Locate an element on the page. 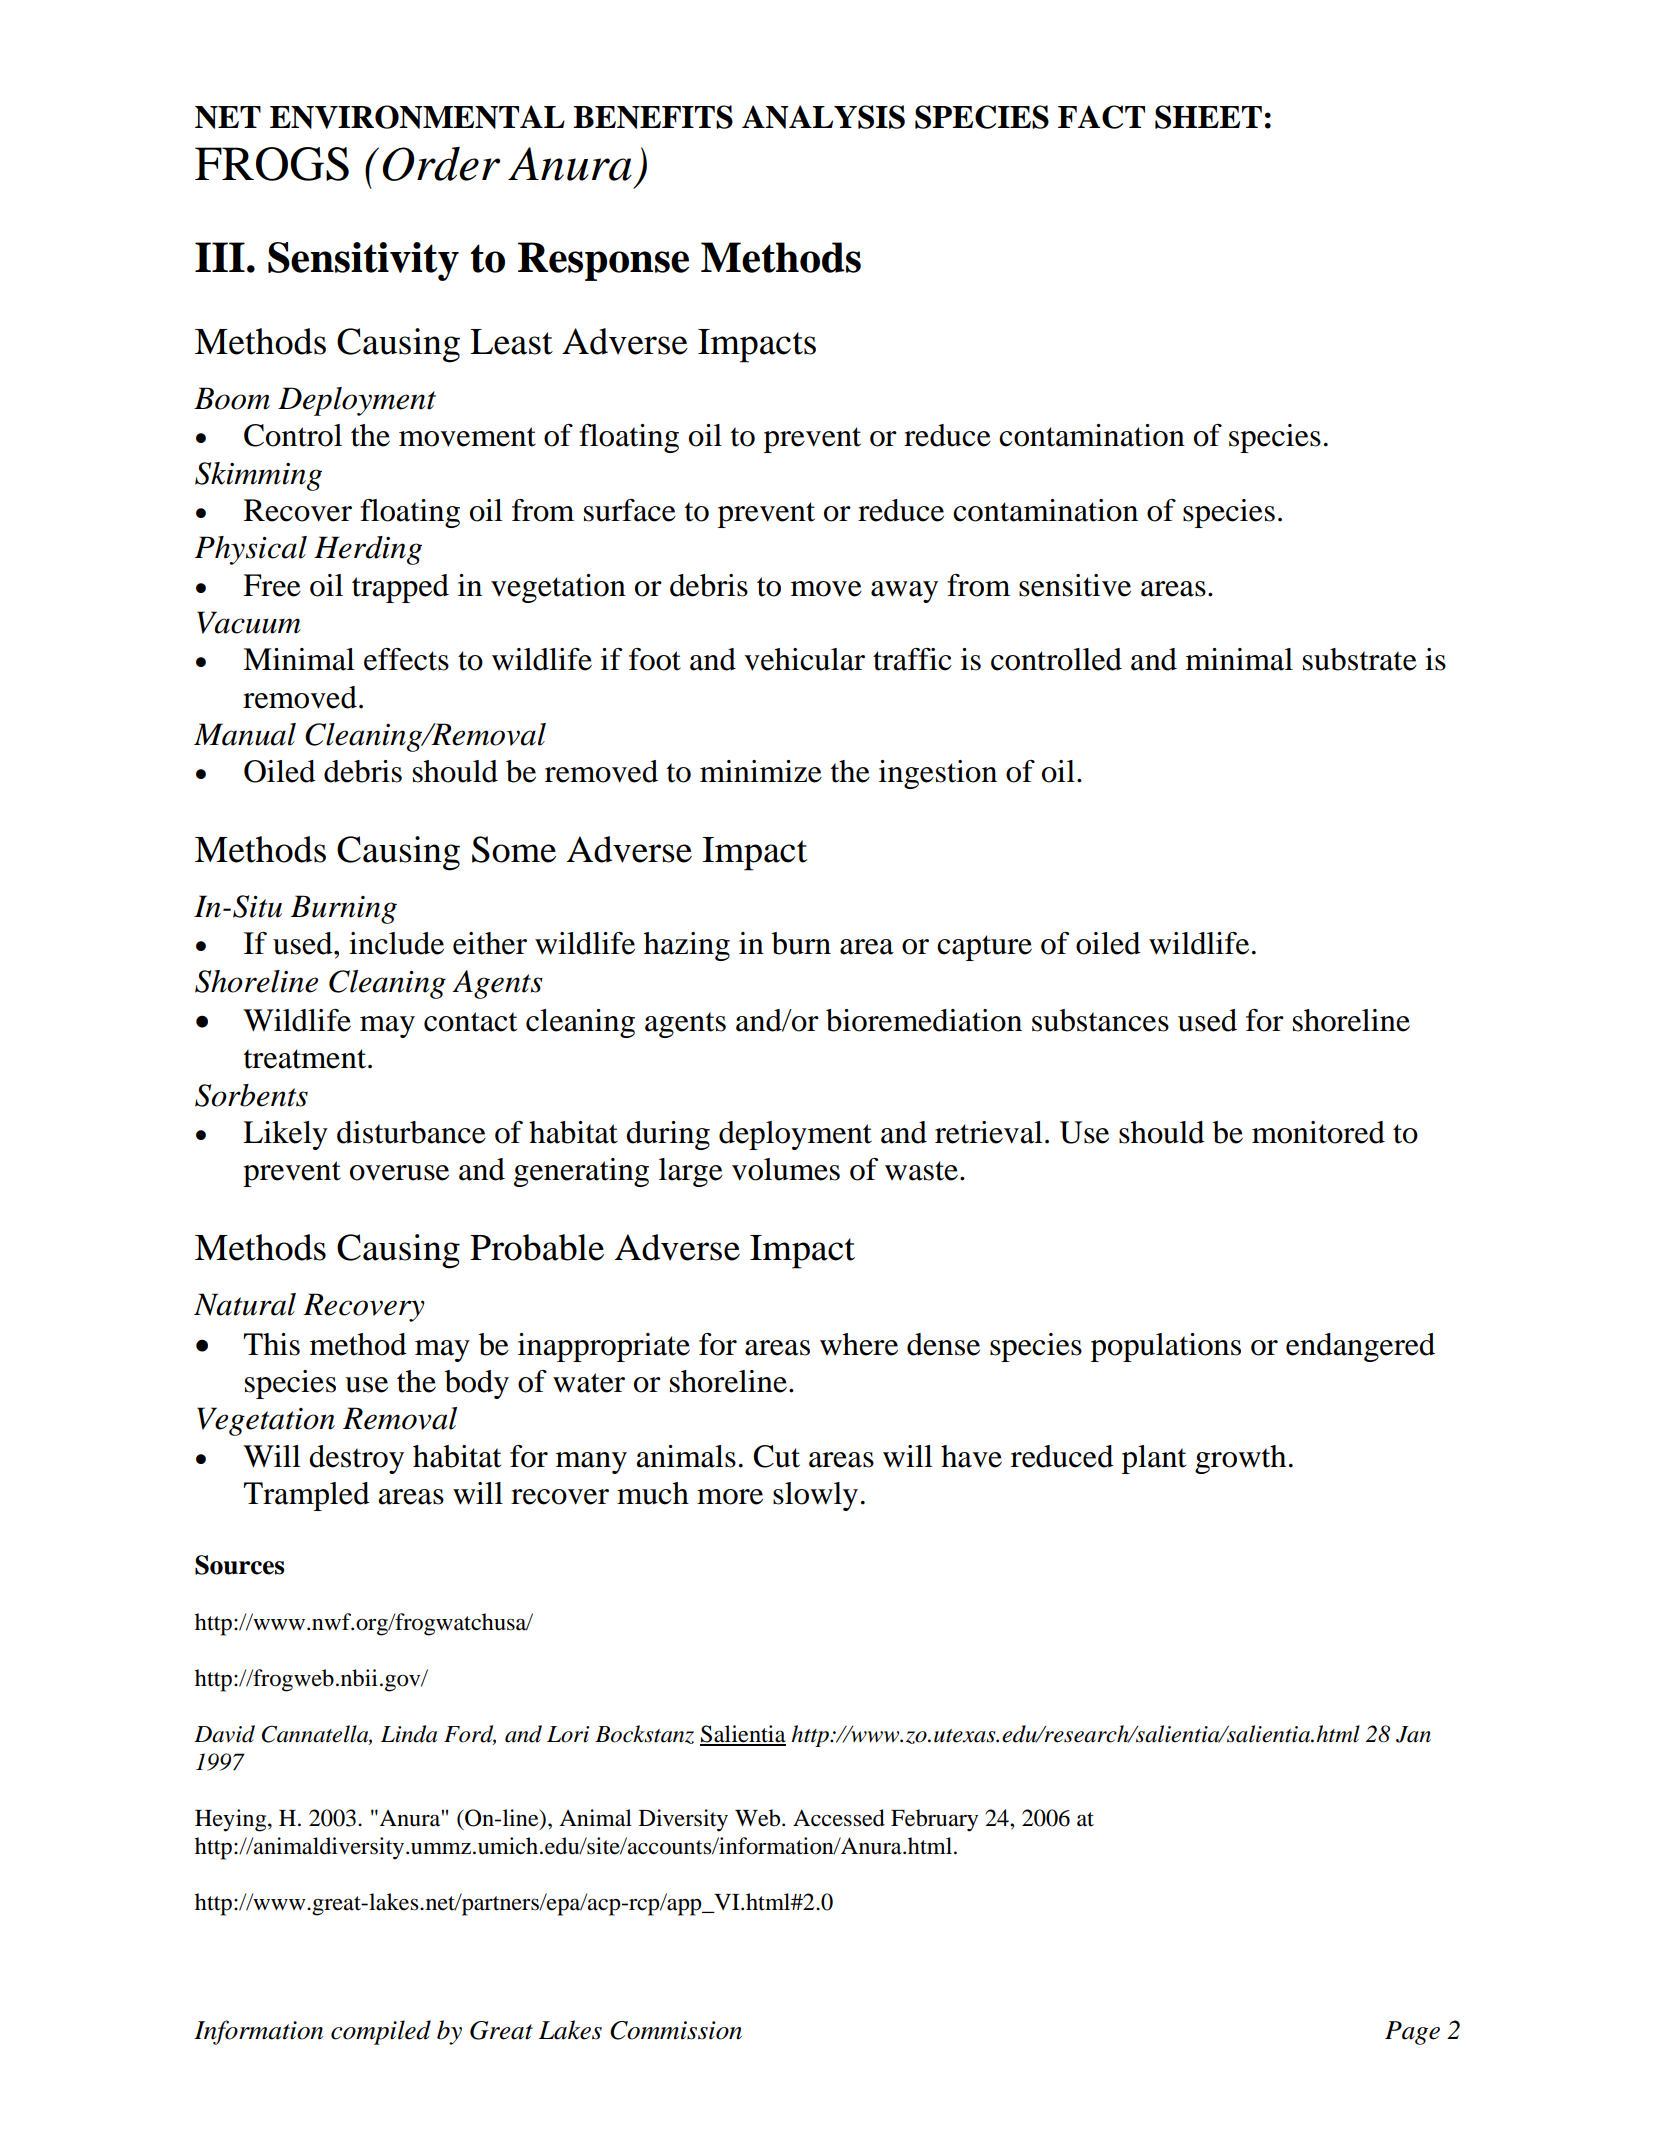 The width and height of the image is (1656, 2143). treatment is located at coordinates (306, 1059).
